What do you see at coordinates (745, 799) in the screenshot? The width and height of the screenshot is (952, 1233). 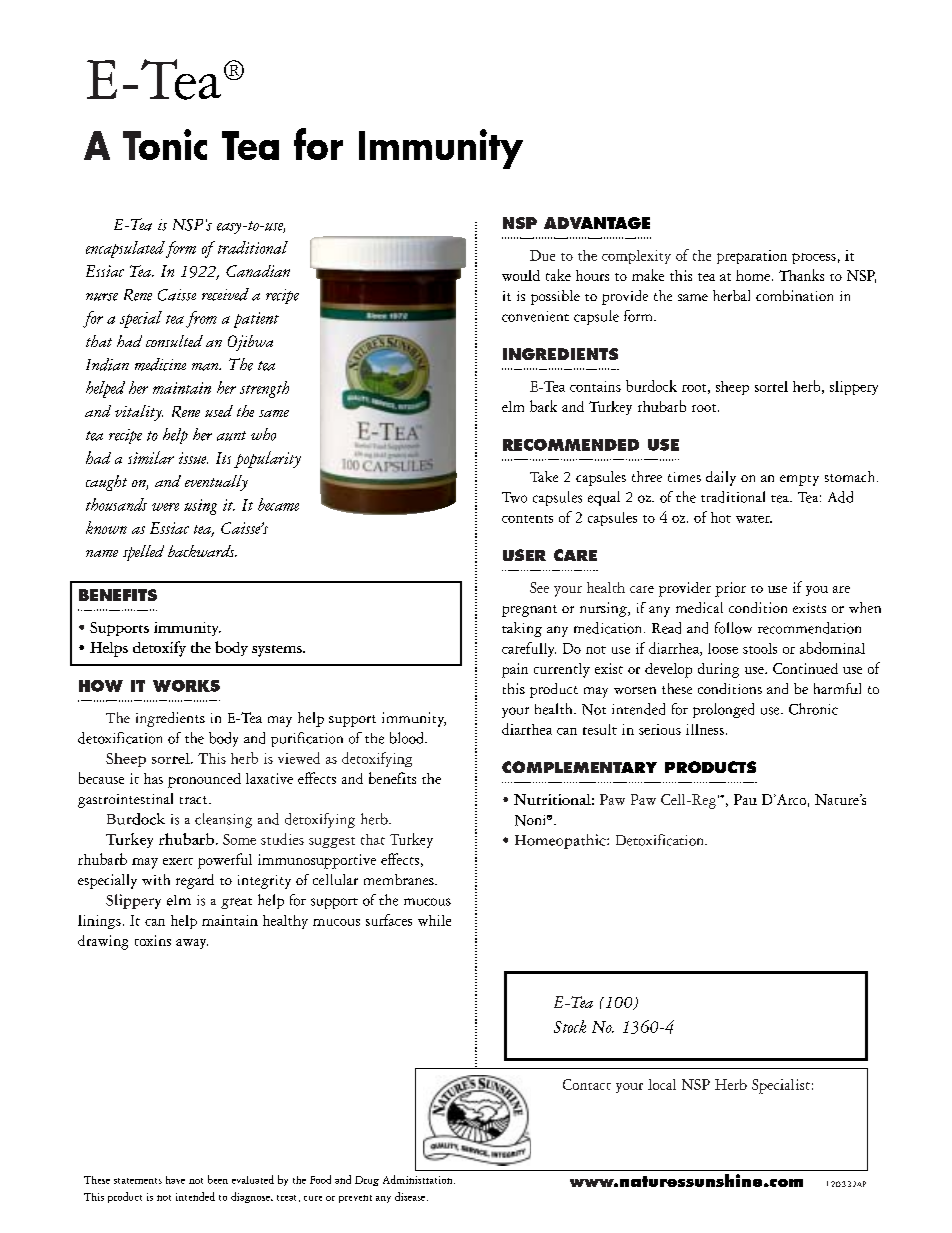 I see `Pau` at bounding box center [745, 799].
